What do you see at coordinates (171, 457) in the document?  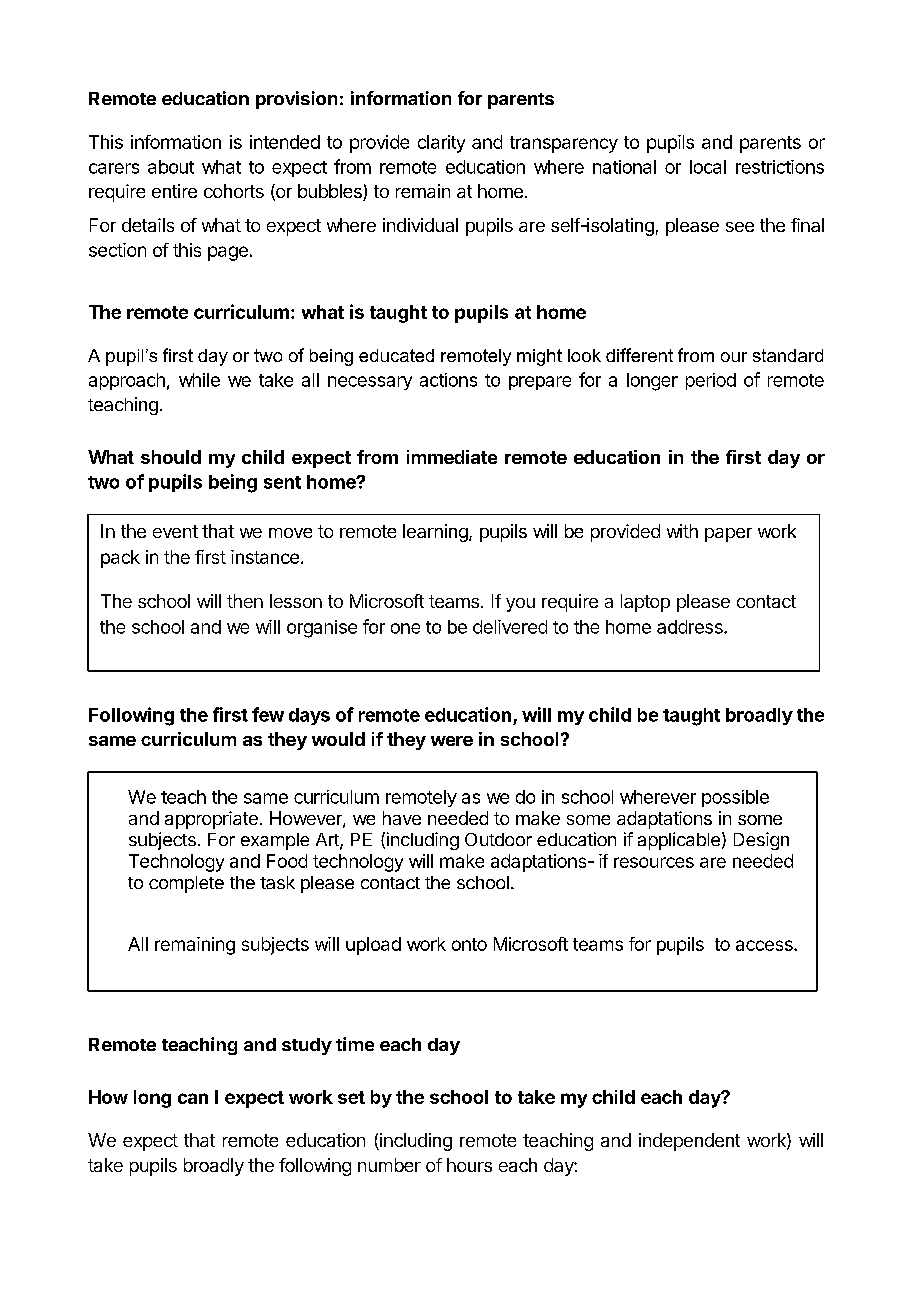 I see `should` at bounding box center [171, 457].
